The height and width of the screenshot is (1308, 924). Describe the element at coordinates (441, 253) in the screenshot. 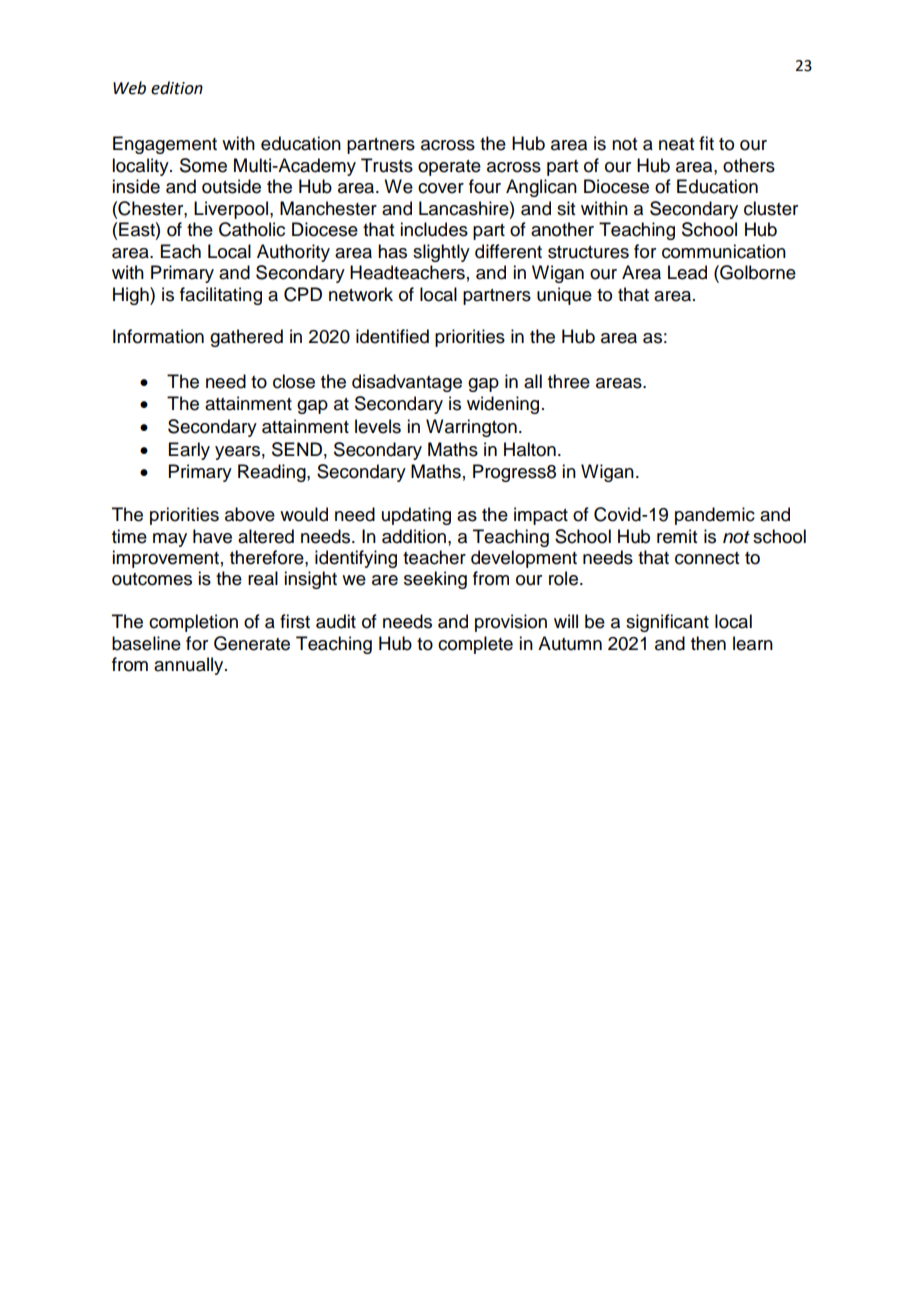

I see `slightly` at that location.
